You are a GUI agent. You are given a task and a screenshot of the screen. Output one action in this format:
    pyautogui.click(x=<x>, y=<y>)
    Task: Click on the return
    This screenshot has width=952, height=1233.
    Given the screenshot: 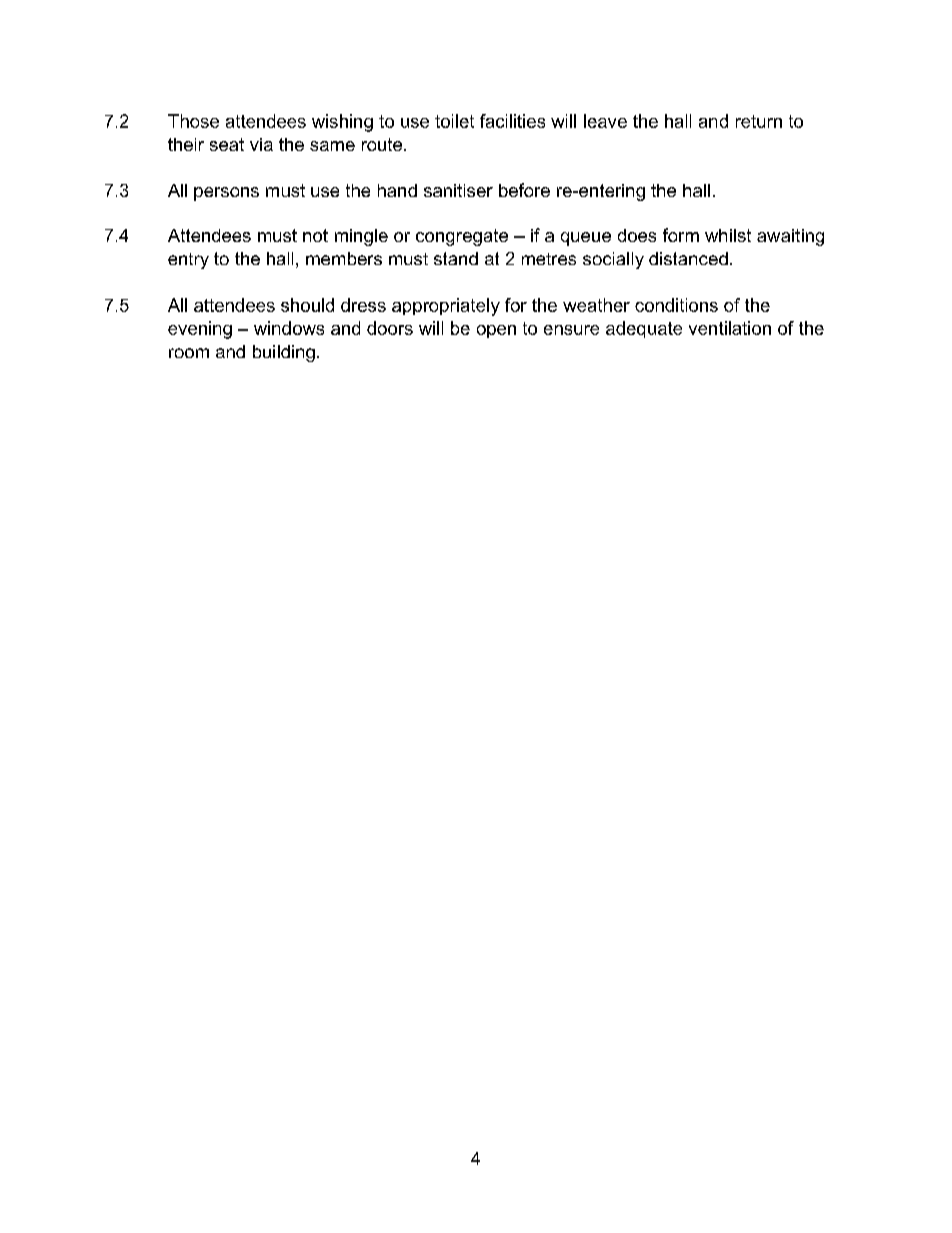 What is the action you would take?
    pyautogui.click(x=759, y=121)
